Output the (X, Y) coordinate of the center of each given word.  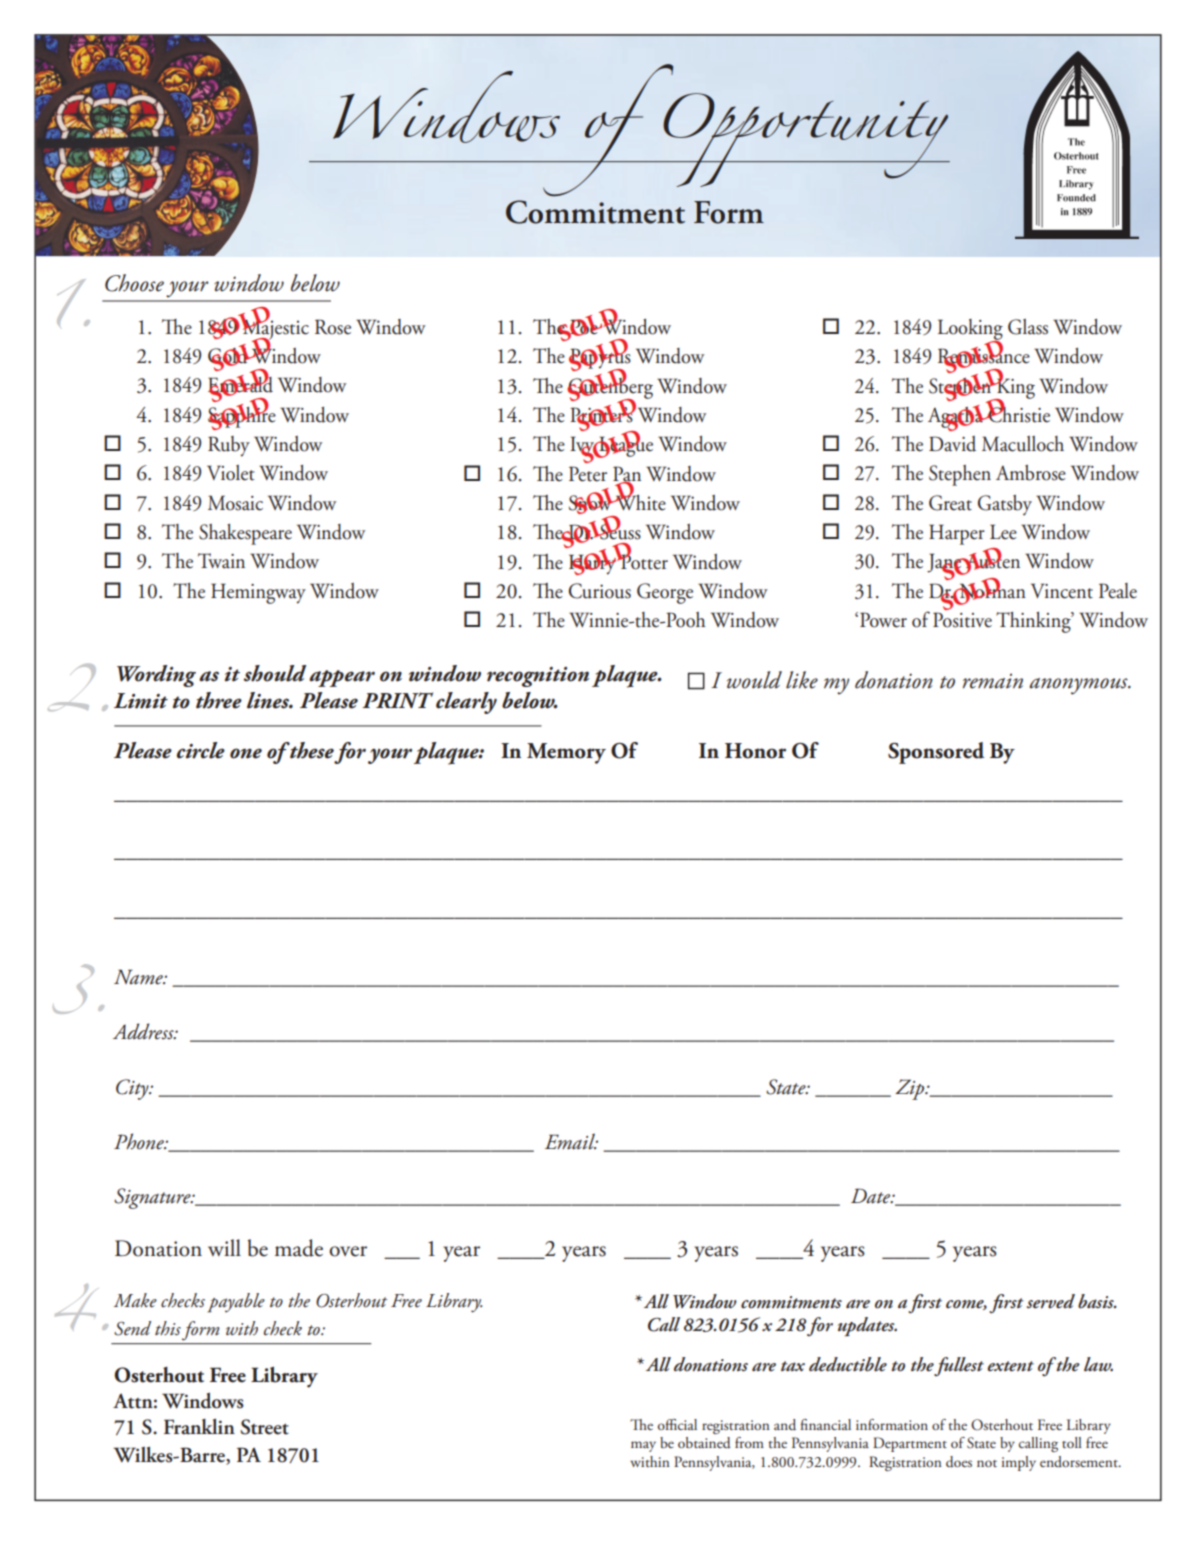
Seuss (619, 531)
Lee (1003, 532)
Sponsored (936, 753)
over (348, 1251)
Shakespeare (245, 534)
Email (571, 1141)
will (224, 1247)
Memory (566, 753)
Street (264, 1427)
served (1051, 1301)
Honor (755, 751)
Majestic (275, 329)
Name (139, 977)
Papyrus (600, 359)
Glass (1028, 327)
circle (201, 750)
